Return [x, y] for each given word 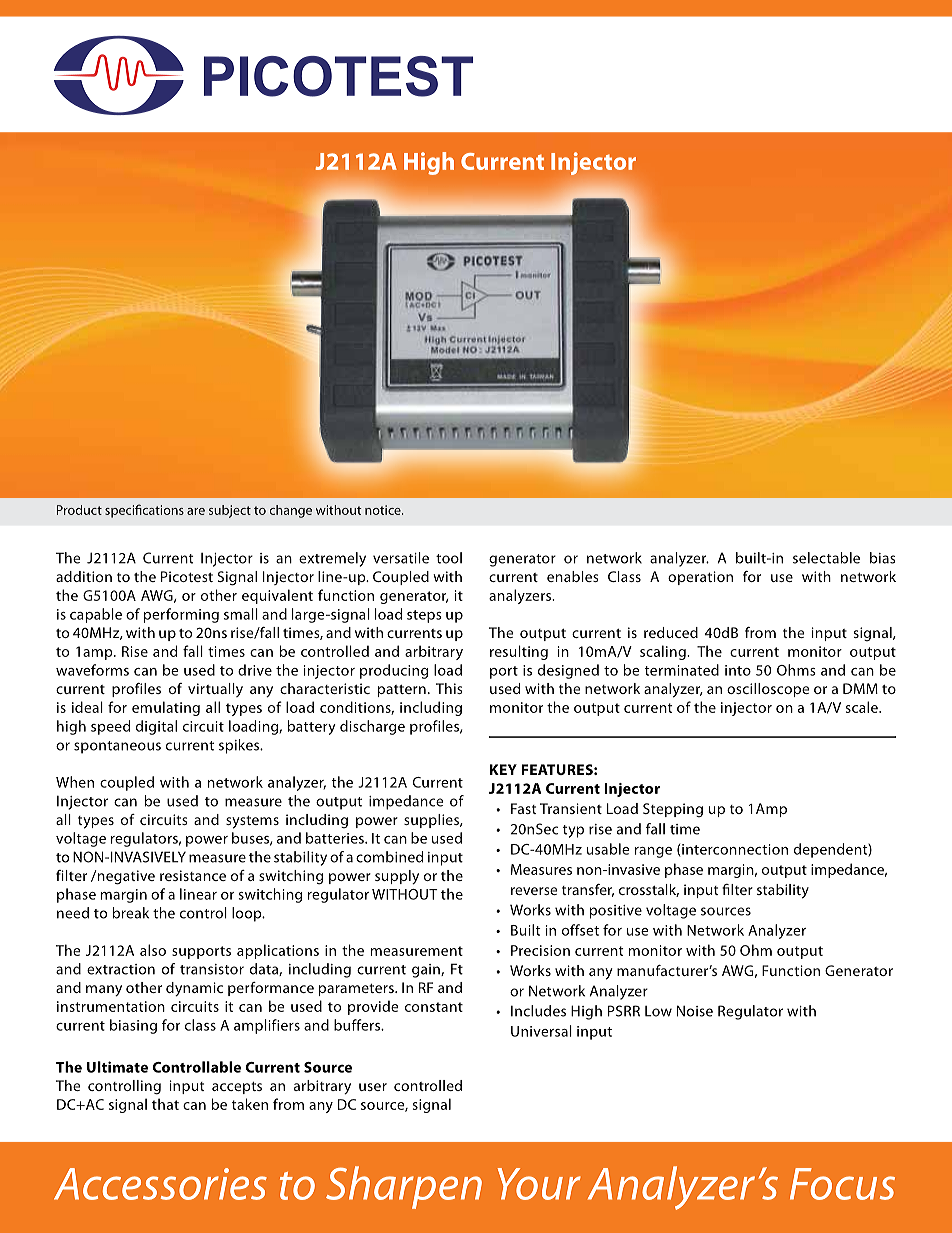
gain [427, 971]
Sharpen [404, 1187]
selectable [826, 558]
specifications [144, 511]
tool [449, 558]
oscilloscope [768, 690]
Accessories [160, 1184]
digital [156, 727]
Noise [695, 1011]
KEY [503, 769]
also [153, 950]
